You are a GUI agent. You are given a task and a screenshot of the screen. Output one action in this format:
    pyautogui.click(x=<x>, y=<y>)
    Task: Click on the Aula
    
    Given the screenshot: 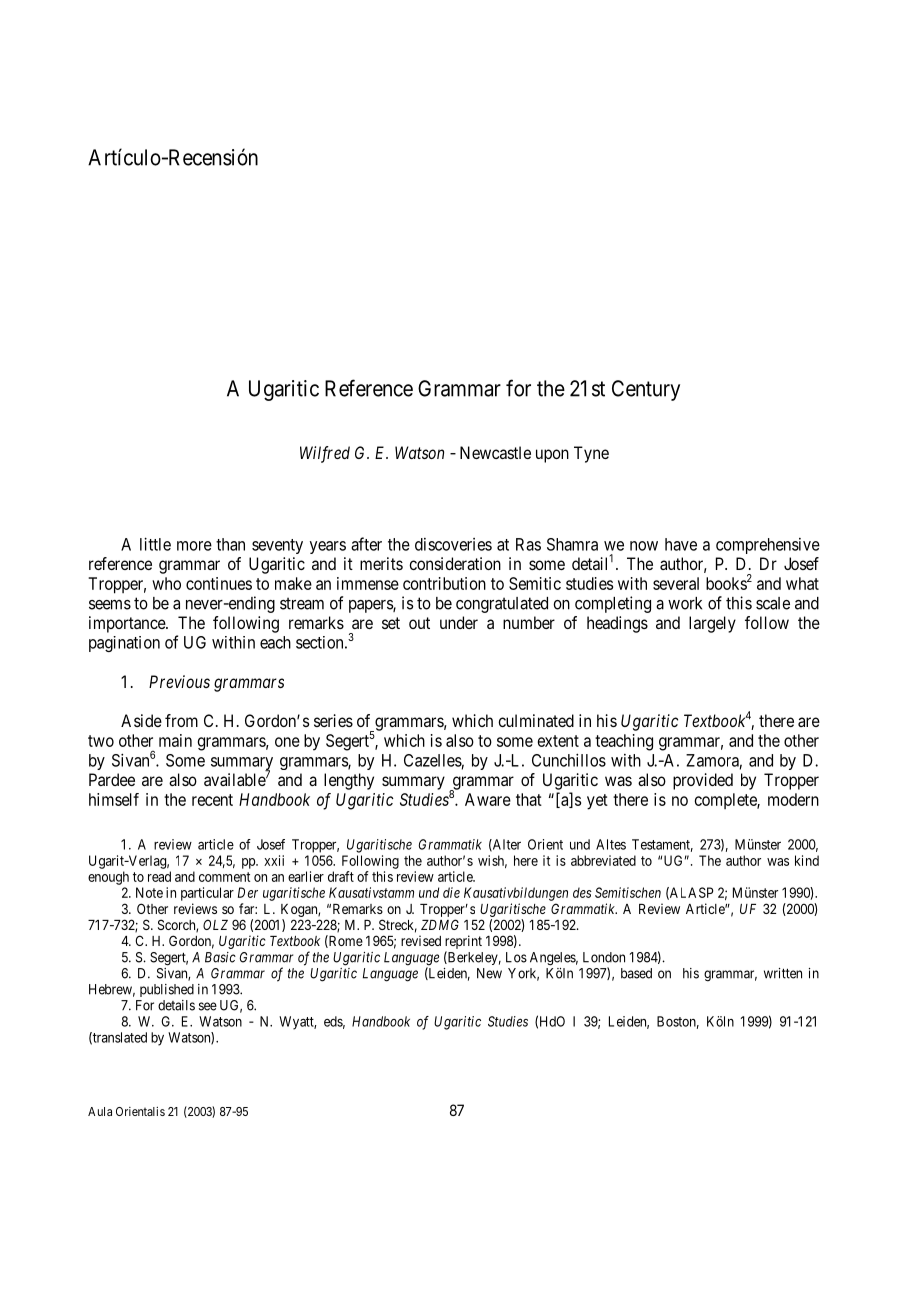 What is the action you would take?
    pyautogui.click(x=100, y=1111)
